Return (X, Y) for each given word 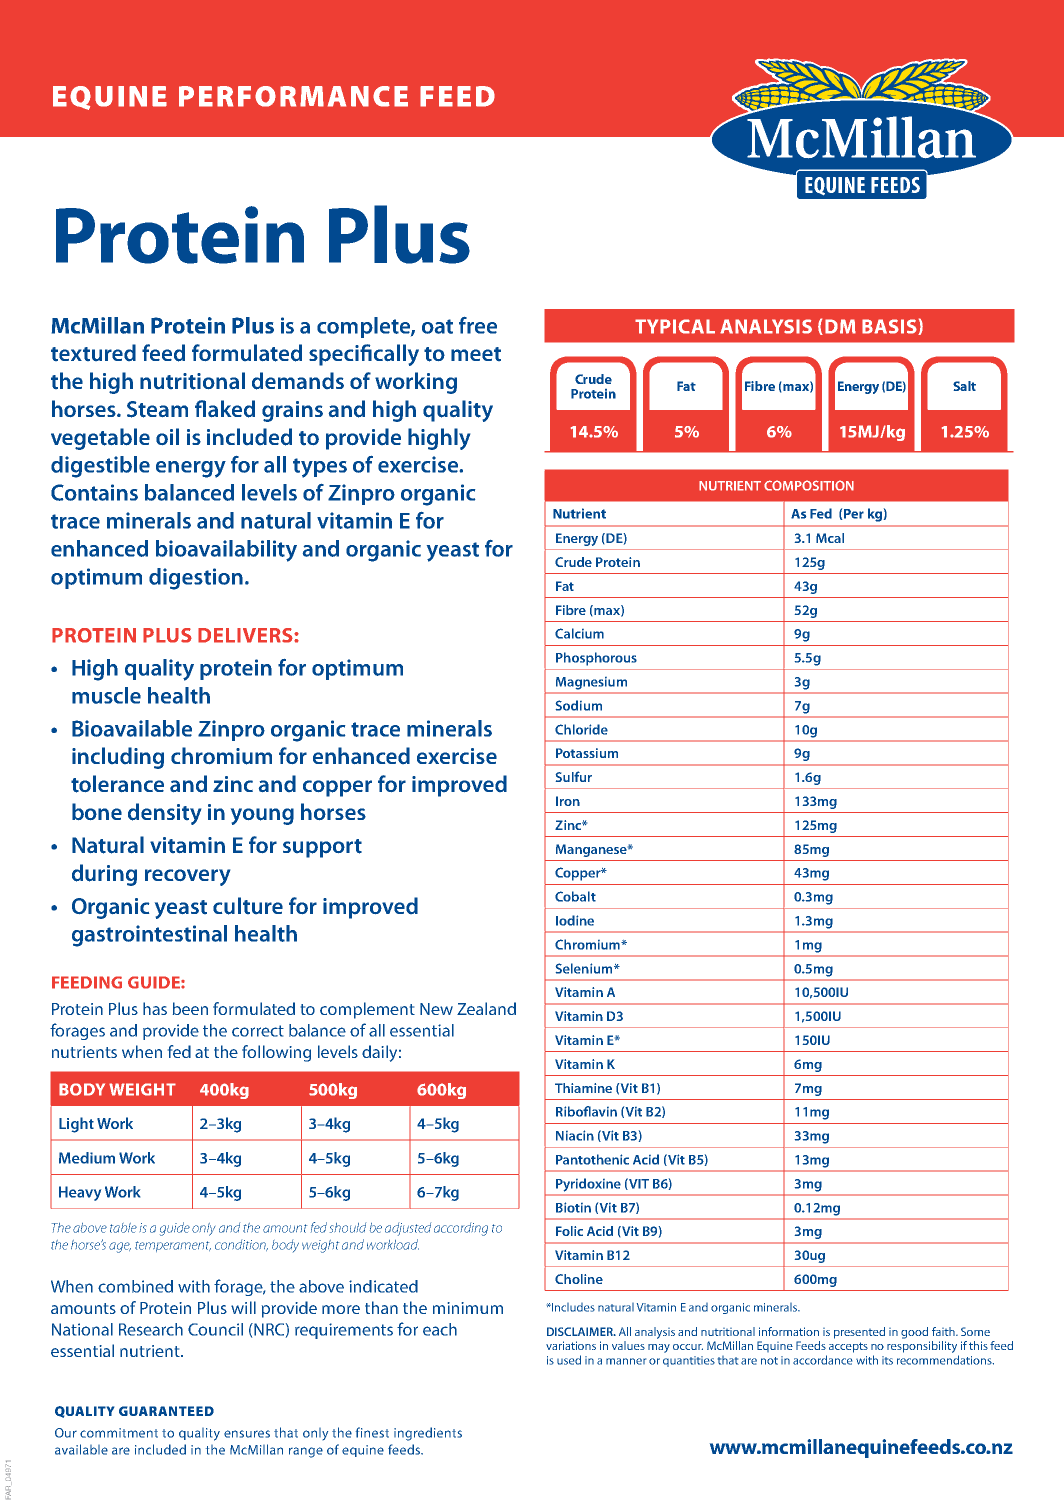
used (569, 1360)
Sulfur (574, 776)
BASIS (890, 327)
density (164, 814)
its (887, 1360)
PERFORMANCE (293, 96)
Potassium (587, 753)
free (478, 325)
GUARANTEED (166, 1411)
